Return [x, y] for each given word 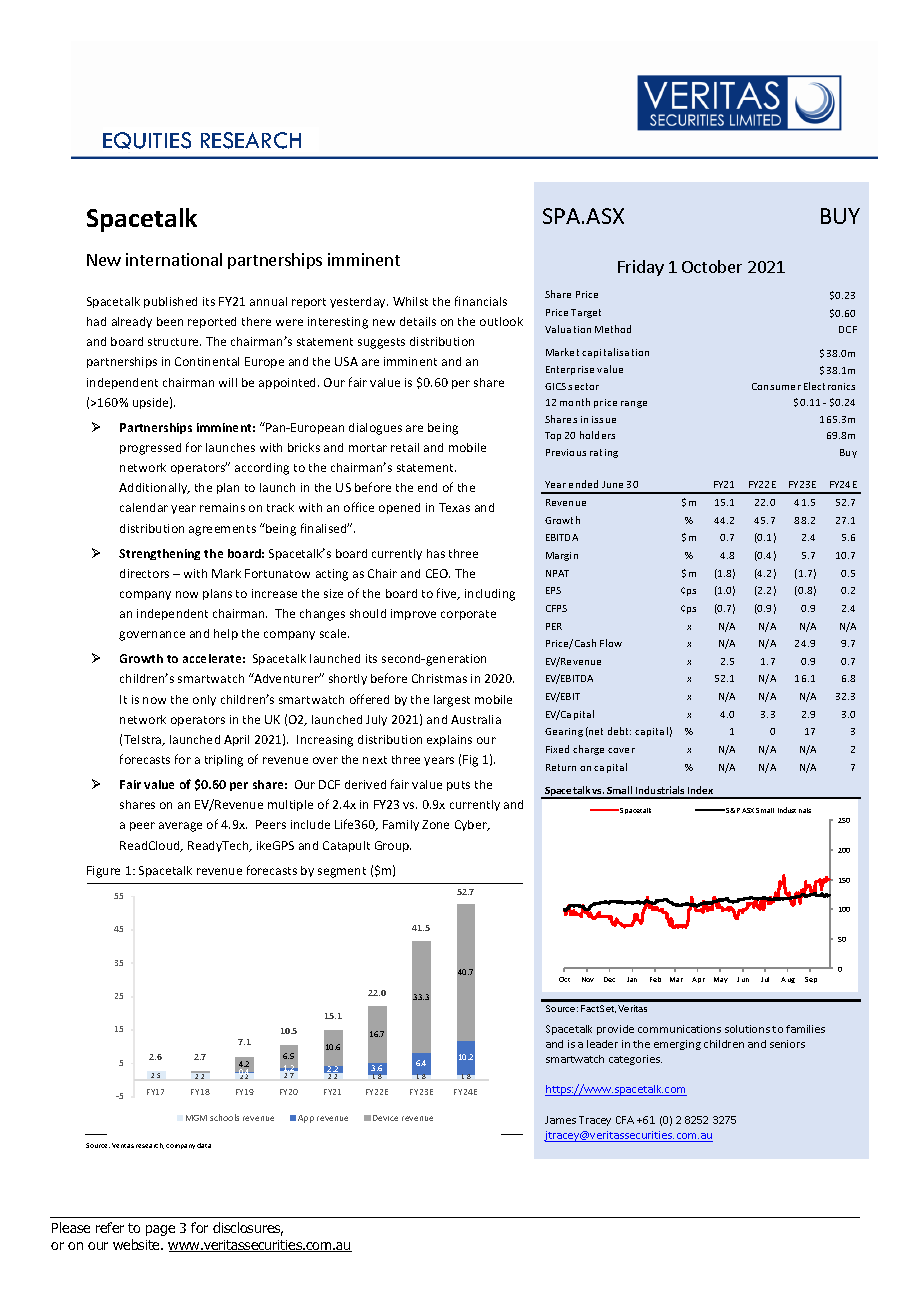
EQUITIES [147, 140]
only [204, 700]
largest [452, 701]
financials [481, 301]
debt [619, 731]
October [712, 266]
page [160, 1230]
